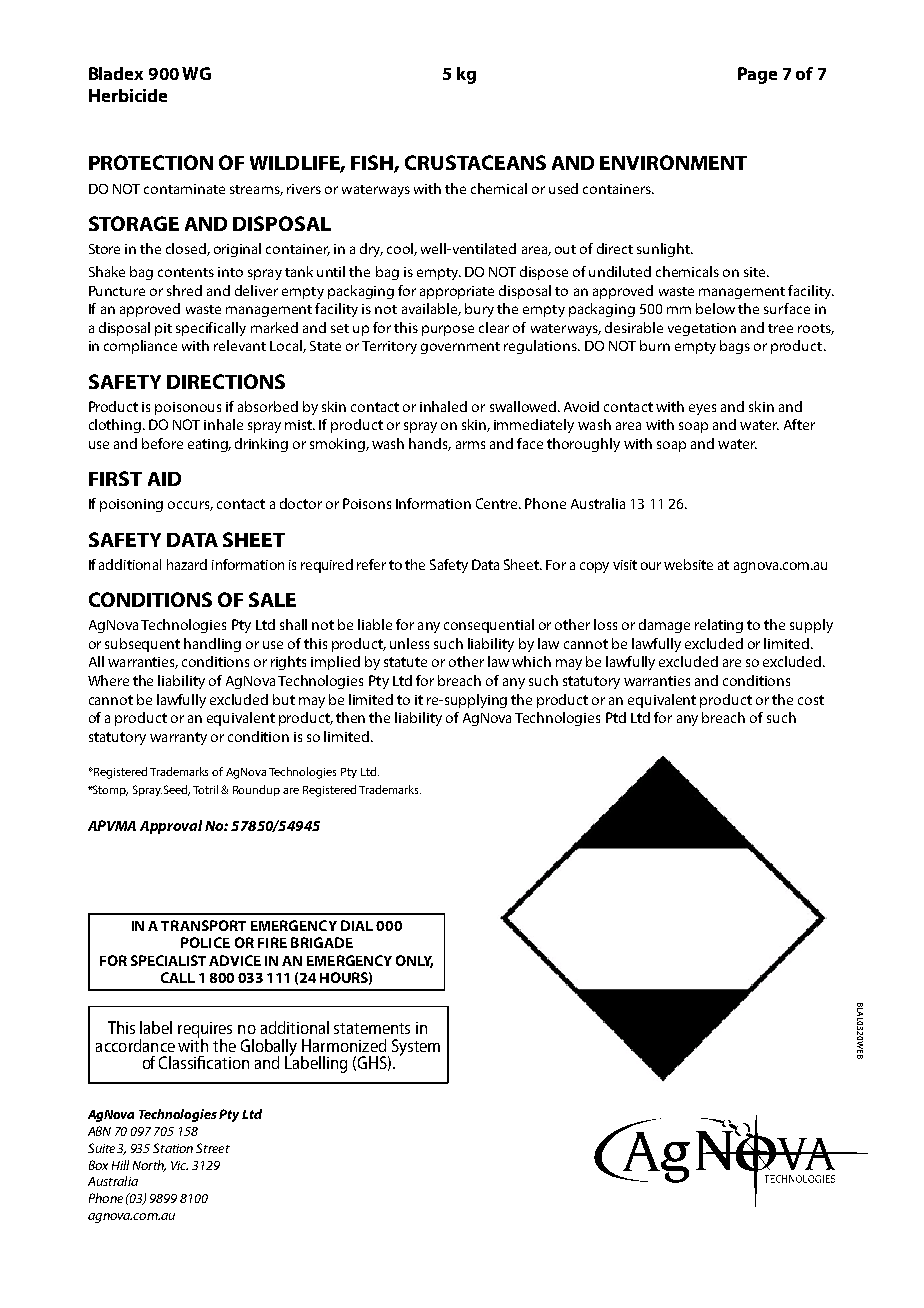 Image resolution: width=924 pixels, height=1308 pixels. Describe the element at coordinates (475, 162) in the image. I see `CRUSTACEANS` at that location.
